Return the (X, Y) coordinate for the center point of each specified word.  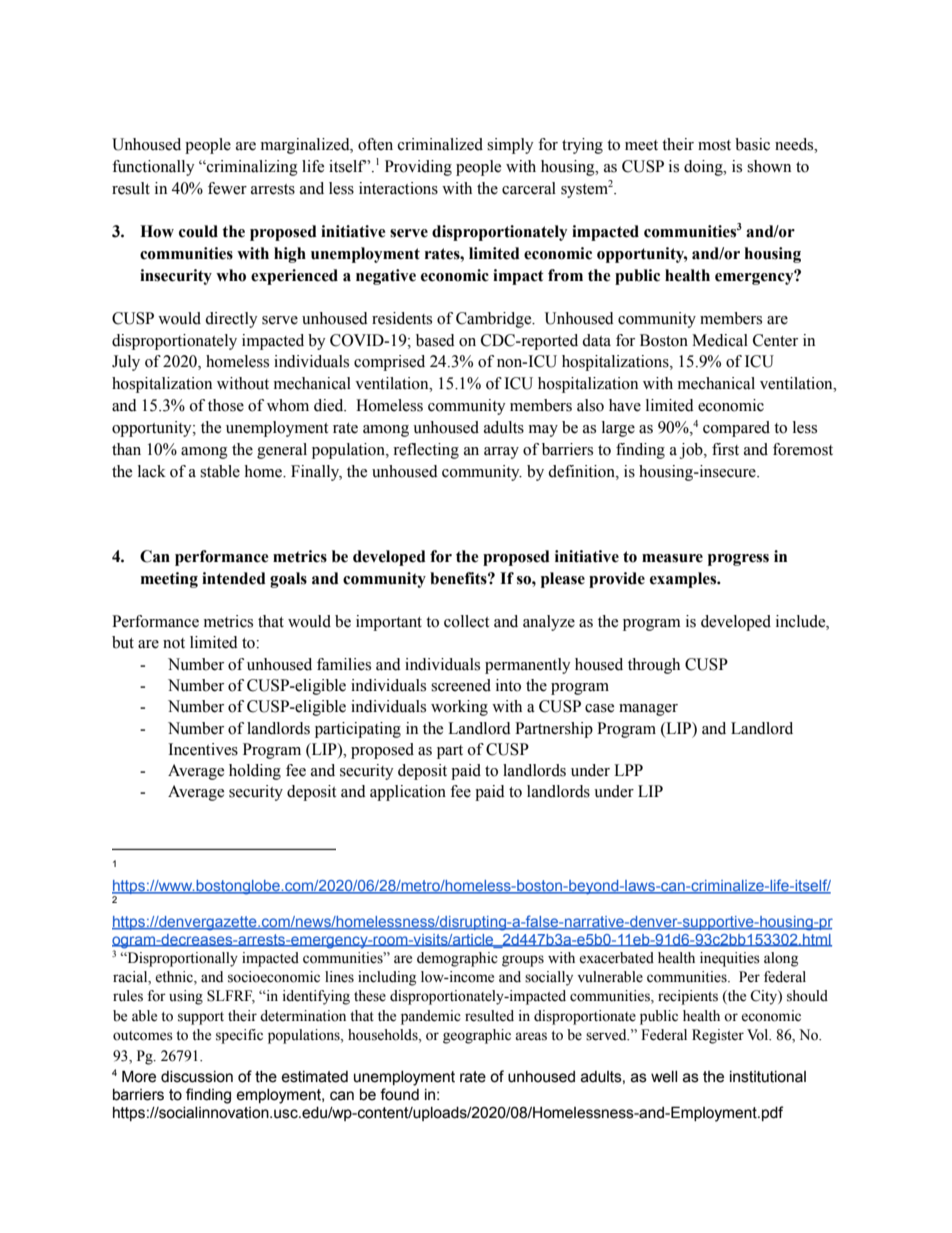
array (501, 453)
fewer (227, 188)
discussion (197, 1077)
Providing (418, 168)
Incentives (203, 749)
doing (704, 168)
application (408, 793)
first (725, 449)
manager (648, 710)
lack (152, 471)
